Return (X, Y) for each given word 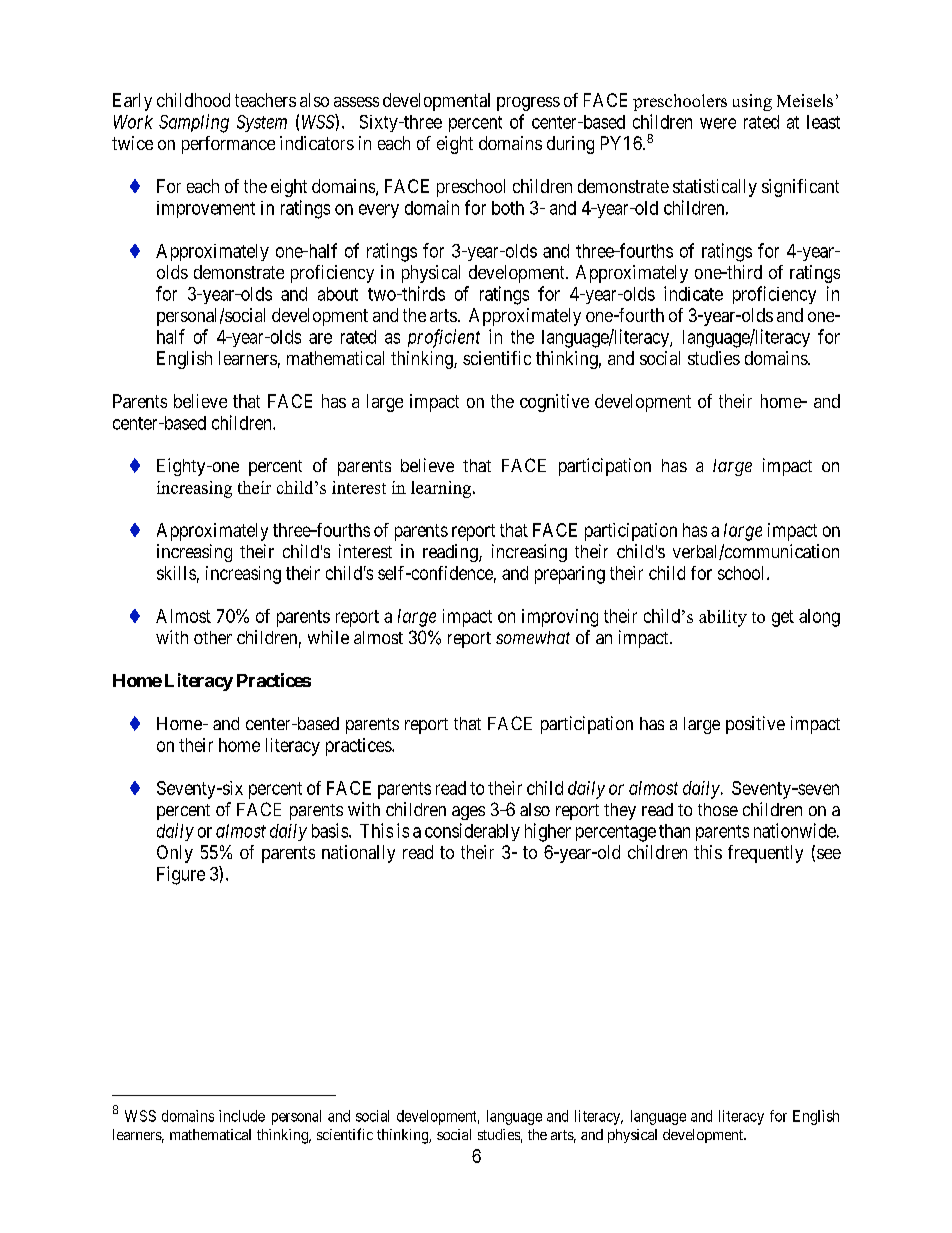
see (829, 854)
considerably (472, 832)
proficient (444, 338)
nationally (358, 854)
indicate (693, 293)
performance (228, 145)
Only (175, 854)
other (213, 637)
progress (528, 104)
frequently (765, 854)
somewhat (533, 637)
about (338, 294)
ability (723, 618)
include (242, 1116)
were (718, 123)
